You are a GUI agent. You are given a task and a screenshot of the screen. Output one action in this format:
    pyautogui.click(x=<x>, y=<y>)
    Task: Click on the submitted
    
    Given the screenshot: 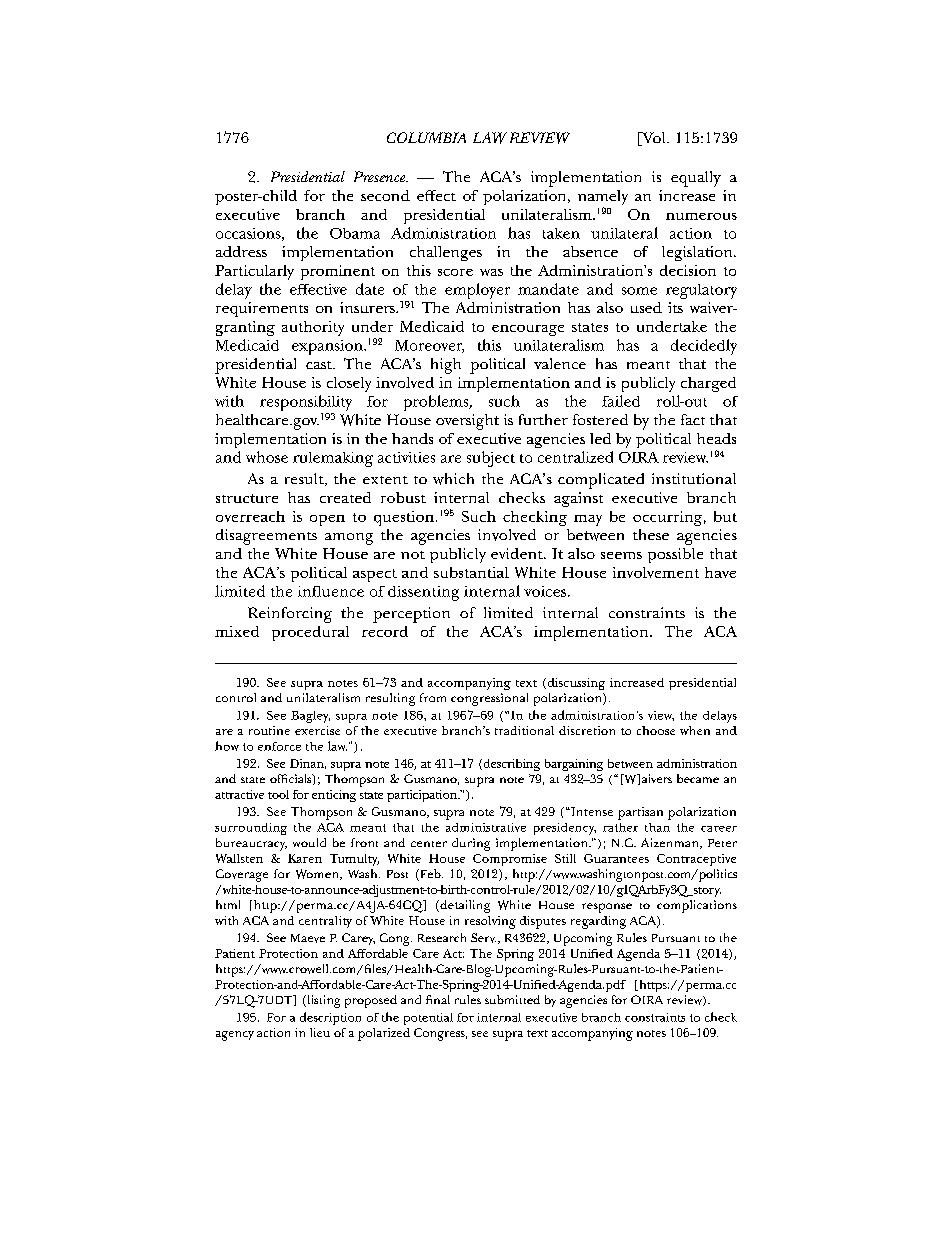 What is the action you would take?
    pyautogui.click(x=512, y=999)
